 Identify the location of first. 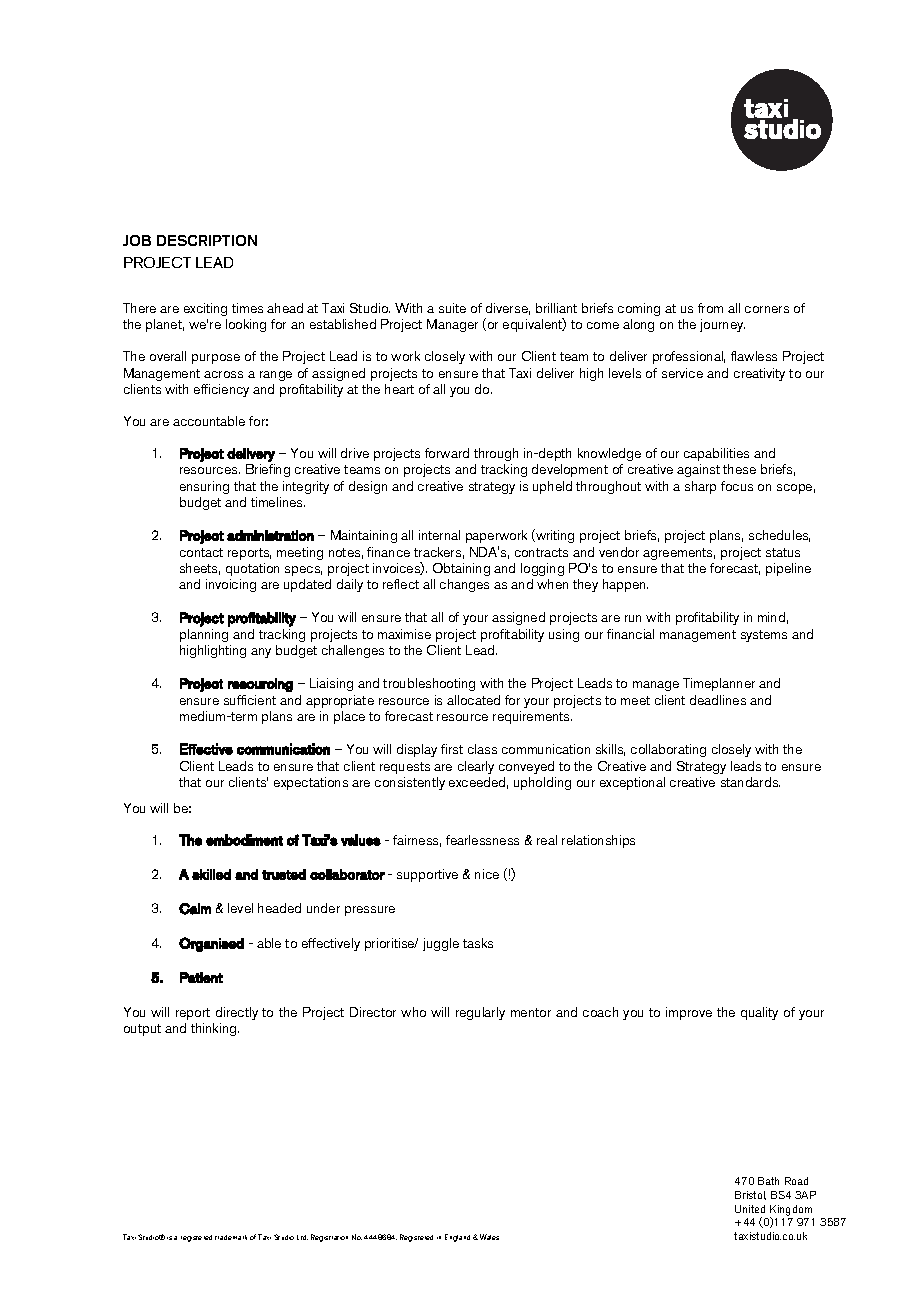
(452, 749).
